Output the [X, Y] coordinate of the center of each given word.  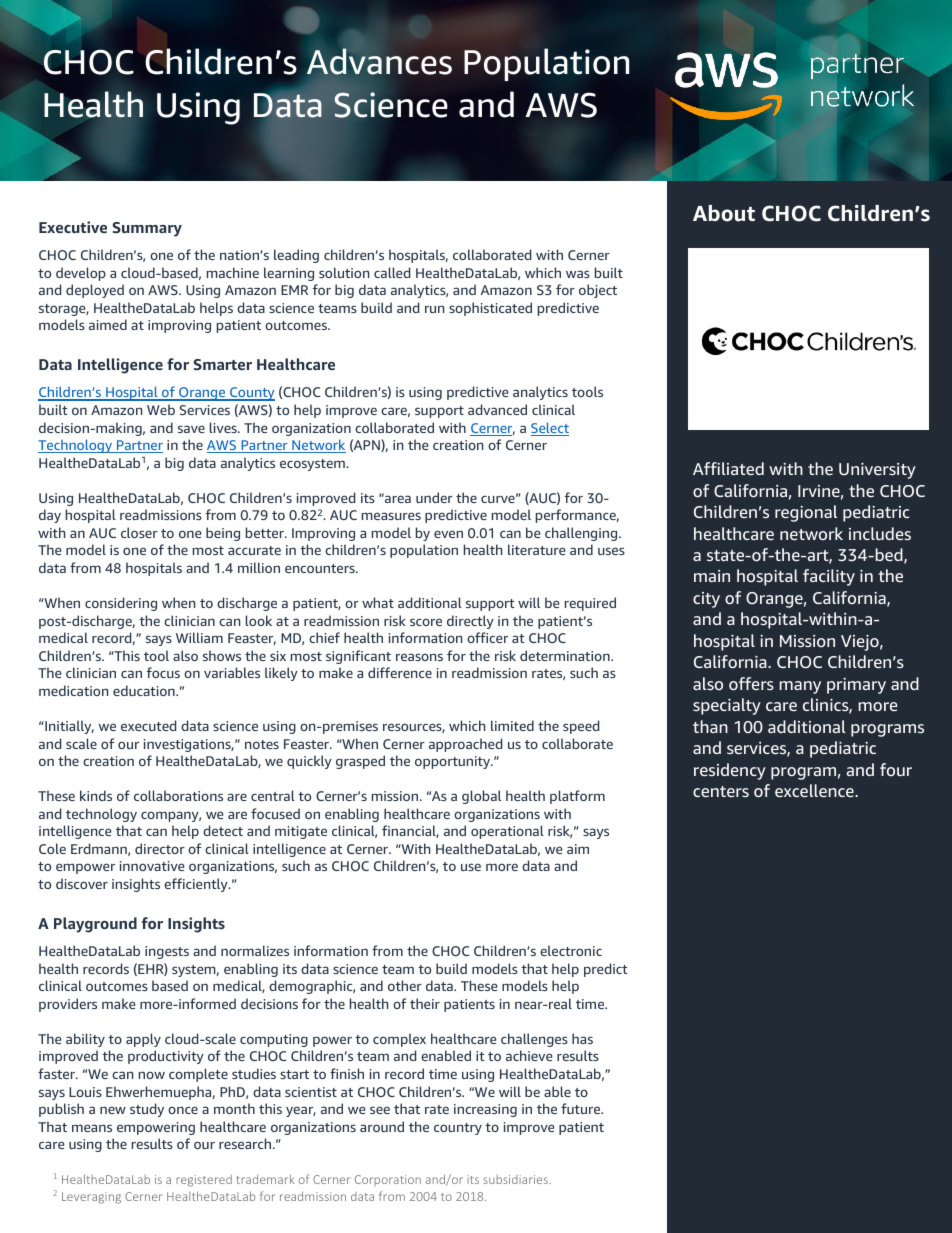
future [582, 1108]
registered [204, 1181]
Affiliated [728, 468]
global [481, 797]
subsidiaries [515, 1179]
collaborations [178, 795]
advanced [497, 409]
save [191, 429]
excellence [815, 790]
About [724, 213]
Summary [147, 229]
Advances [379, 61]
